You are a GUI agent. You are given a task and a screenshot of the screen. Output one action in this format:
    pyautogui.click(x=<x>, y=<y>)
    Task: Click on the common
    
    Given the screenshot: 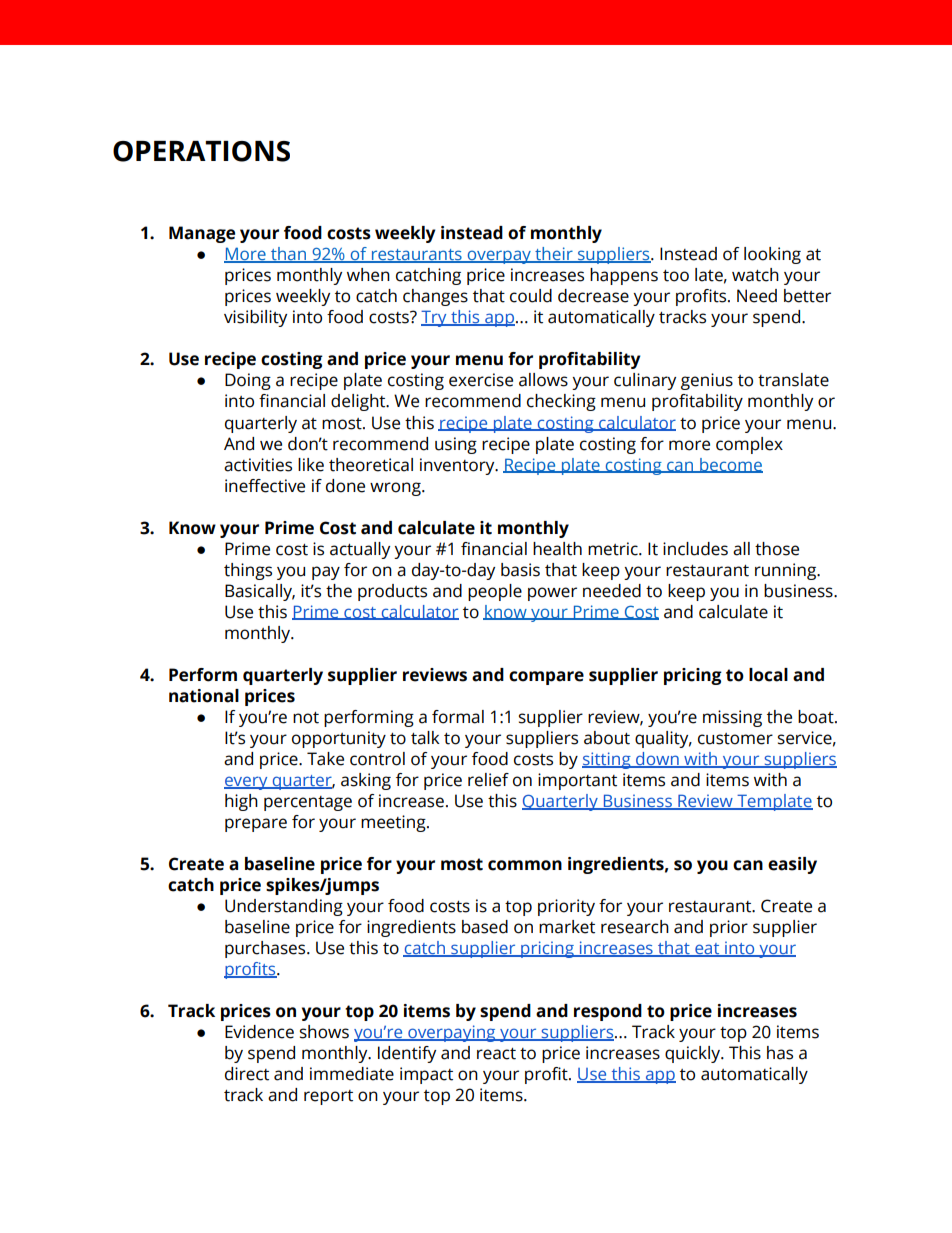 What is the action you would take?
    pyautogui.click(x=525, y=865)
